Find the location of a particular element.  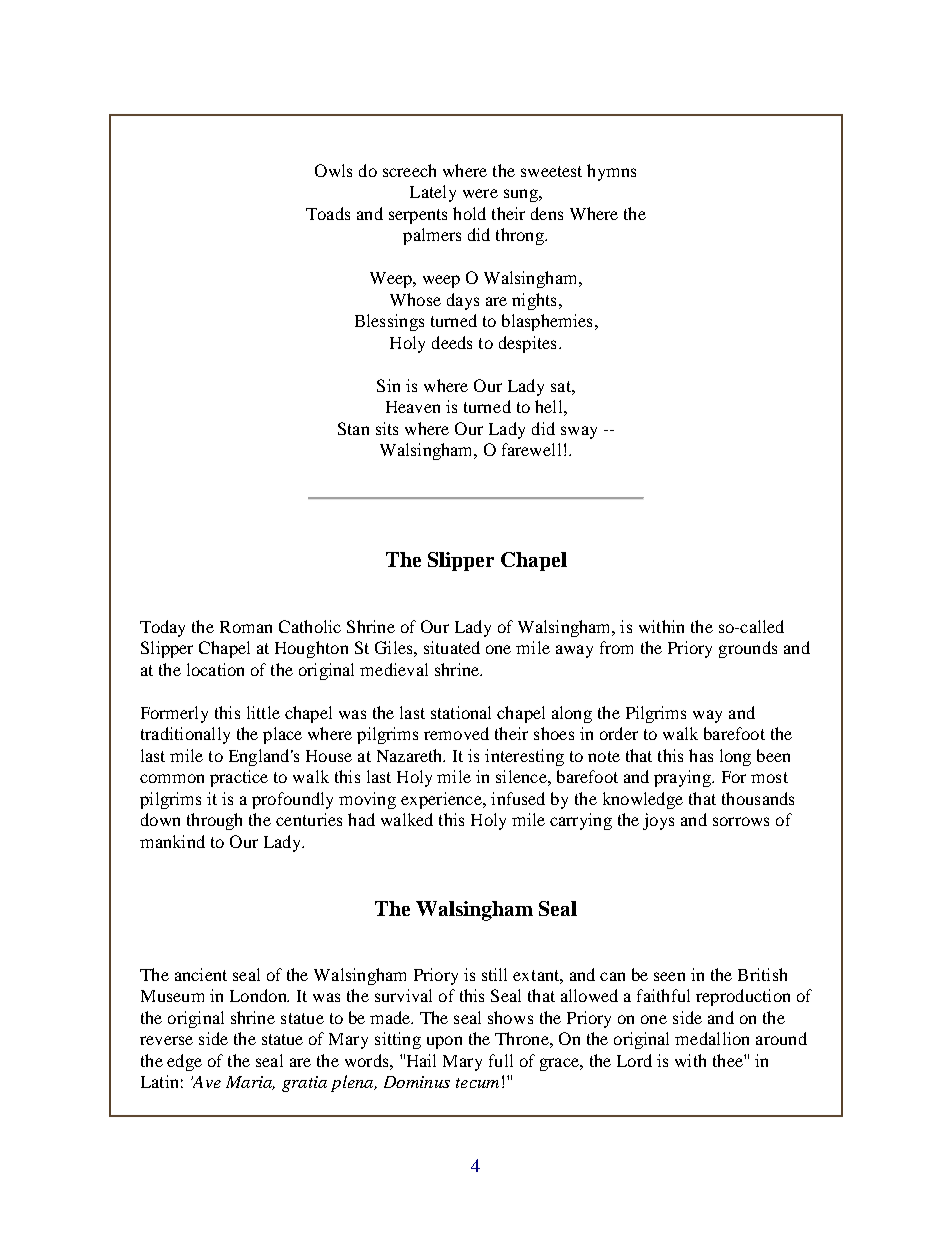

sway is located at coordinates (579, 432).
